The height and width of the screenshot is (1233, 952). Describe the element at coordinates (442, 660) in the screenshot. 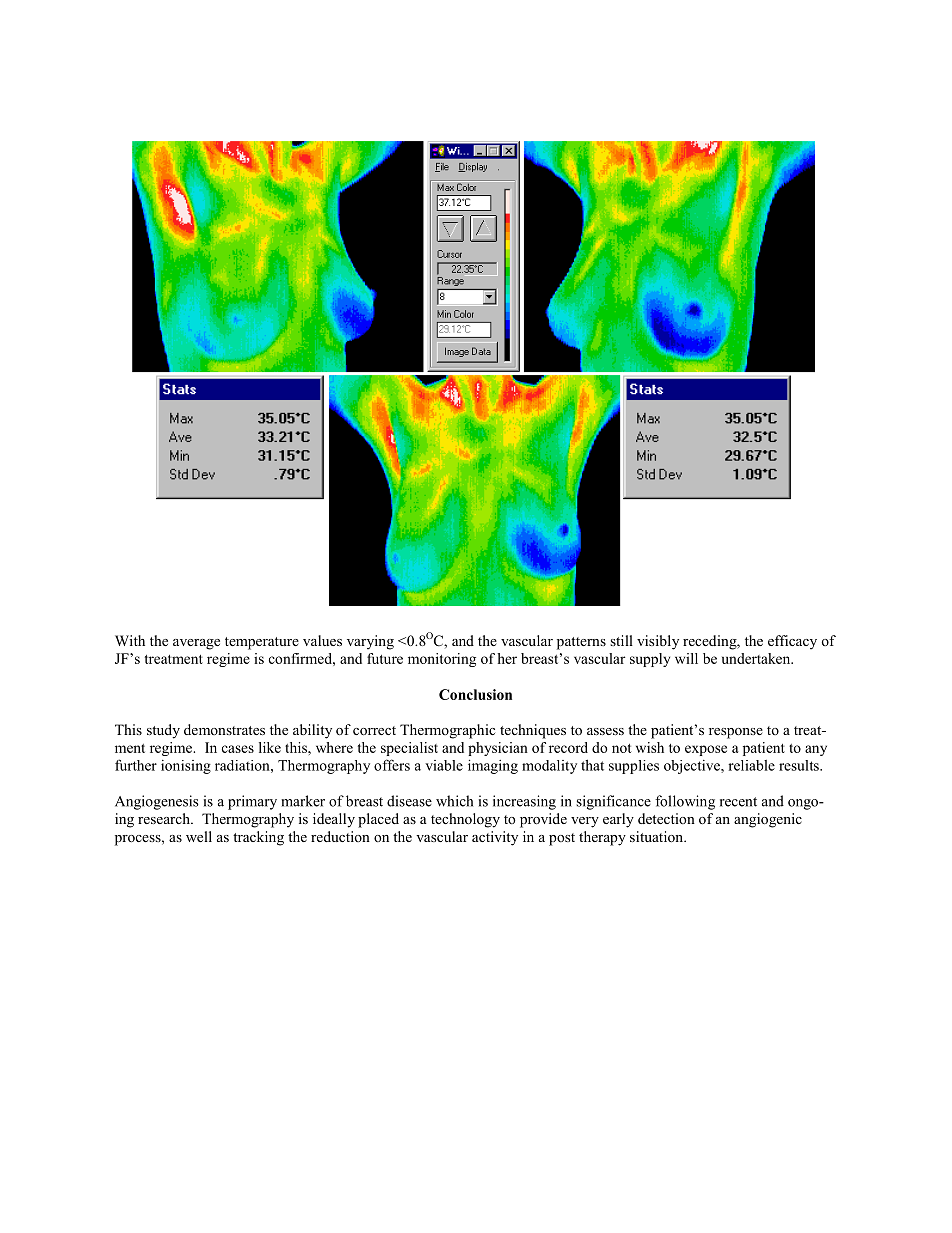

I see `monitoring` at that location.
